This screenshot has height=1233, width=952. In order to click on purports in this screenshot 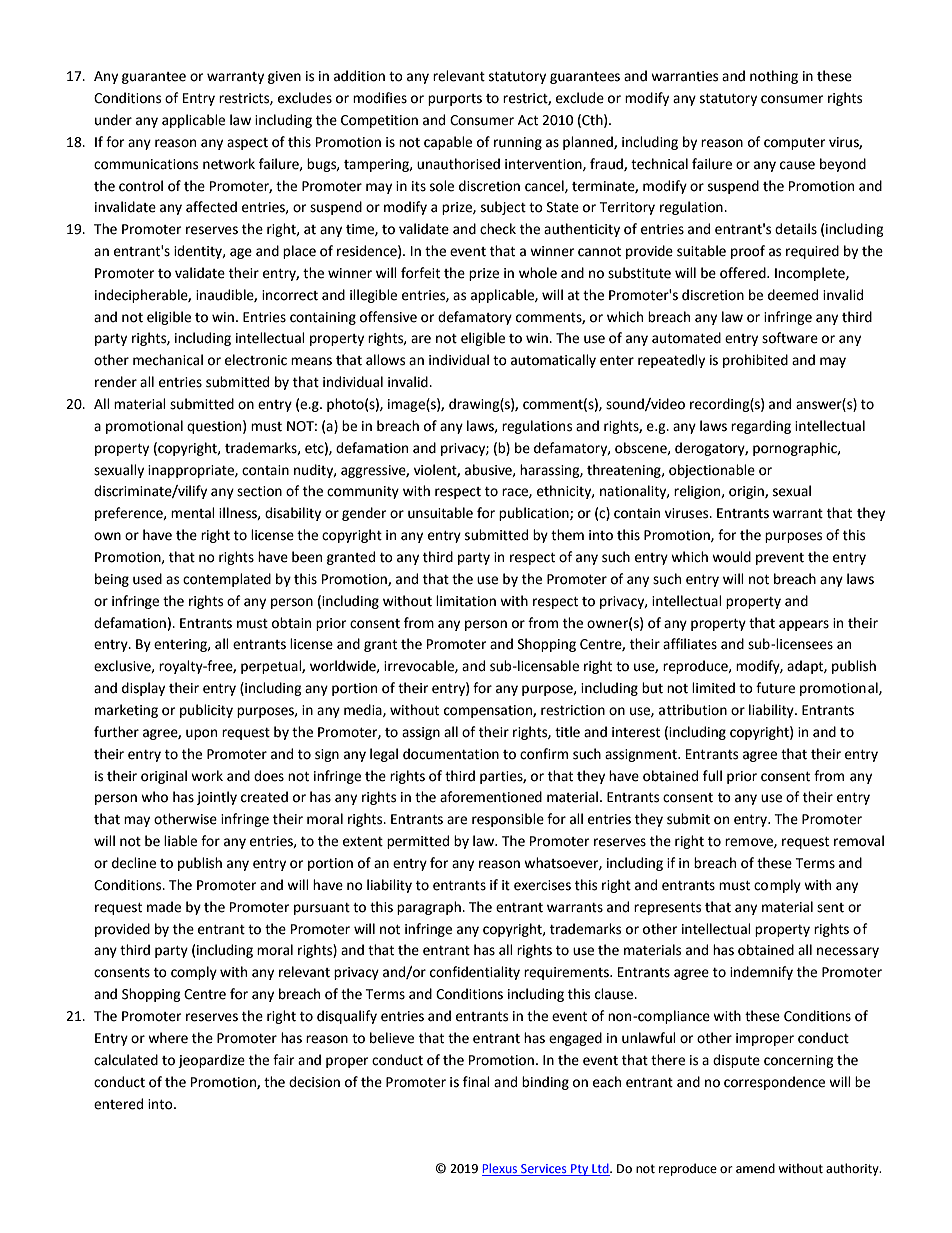, I will do `click(455, 100)`.
